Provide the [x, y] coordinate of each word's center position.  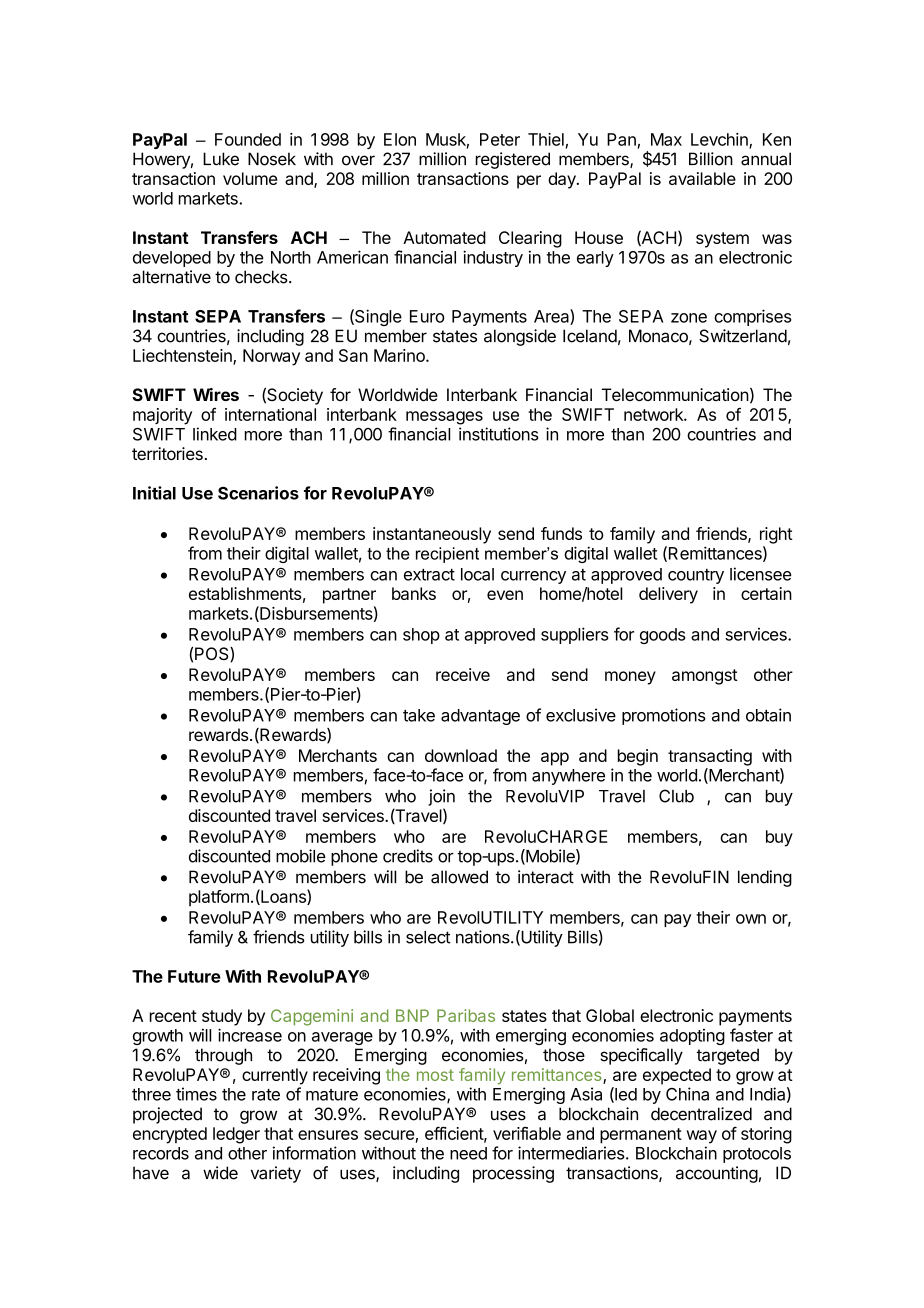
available [702, 178]
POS [213, 654]
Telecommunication [675, 394]
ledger [236, 1135]
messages [444, 418]
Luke [221, 159]
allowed [459, 877]
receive [463, 674]
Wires [216, 394]
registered [513, 160]
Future [194, 976]
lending [765, 878]
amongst [705, 677]
